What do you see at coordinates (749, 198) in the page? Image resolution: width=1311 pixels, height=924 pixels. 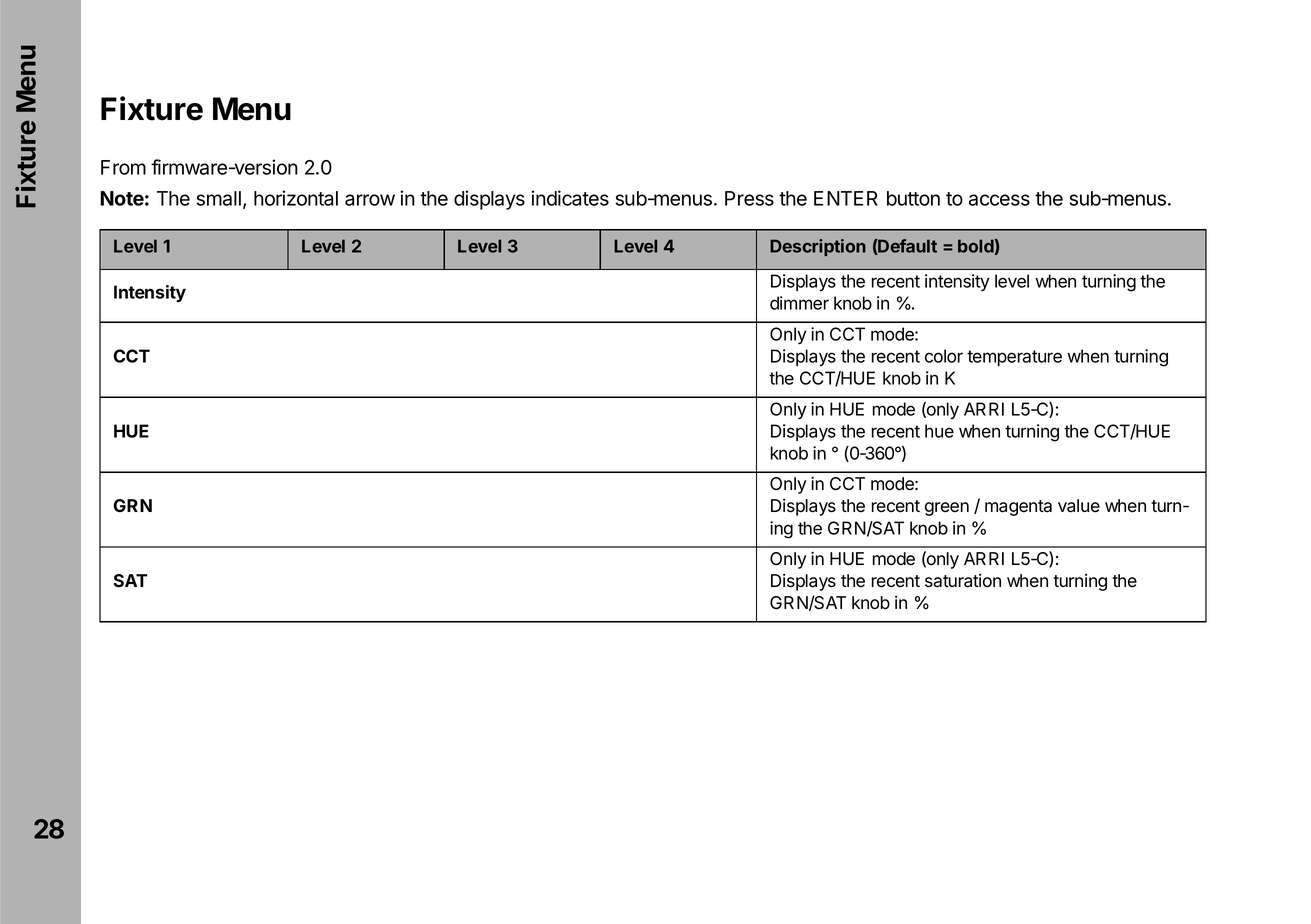 I see `Press` at bounding box center [749, 198].
